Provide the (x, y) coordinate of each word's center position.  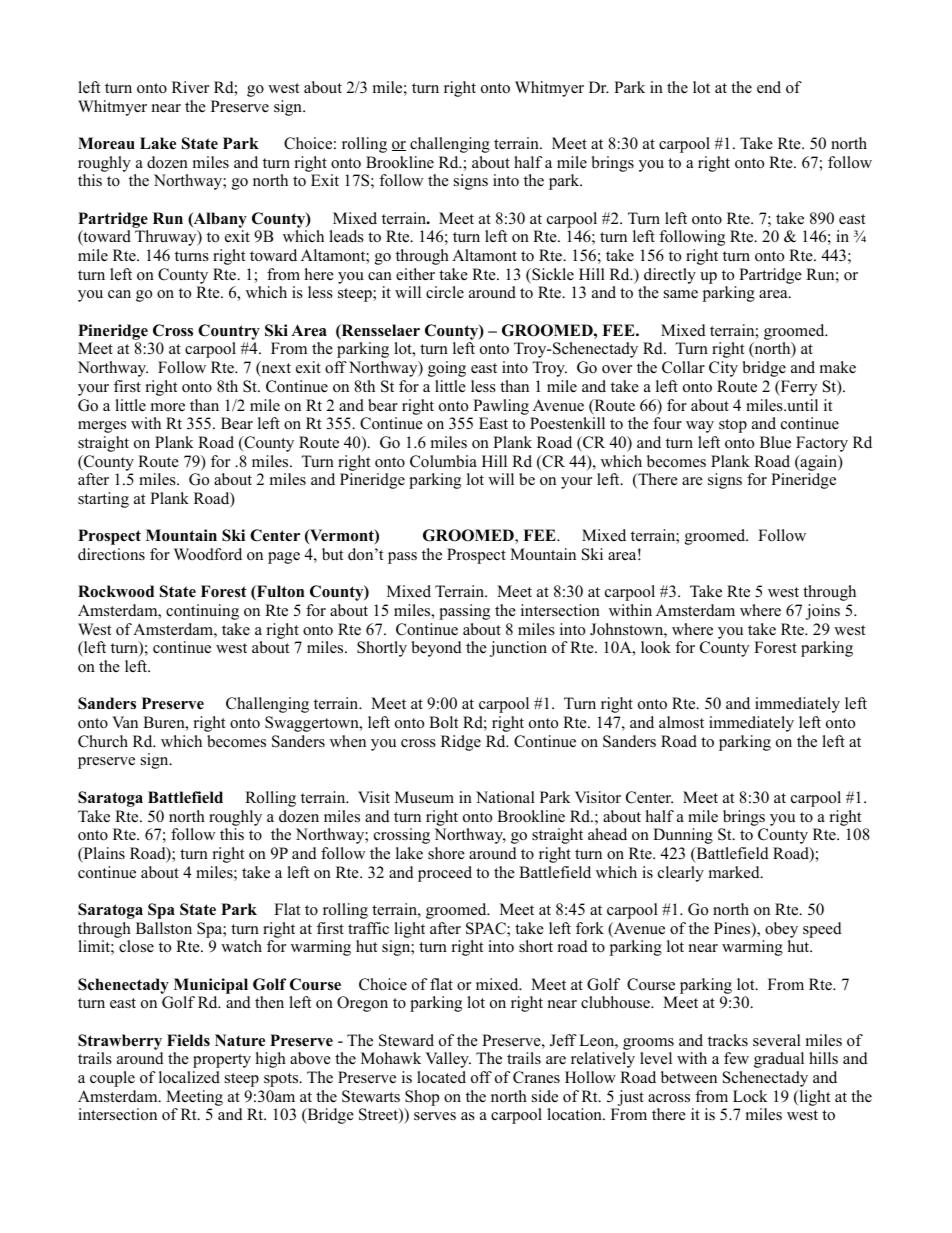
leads (346, 236)
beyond (436, 649)
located (441, 1077)
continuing (202, 612)
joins (823, 612)
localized (189, 1077)
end (769, 87)
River (190, 87)
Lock (750, 1096)
